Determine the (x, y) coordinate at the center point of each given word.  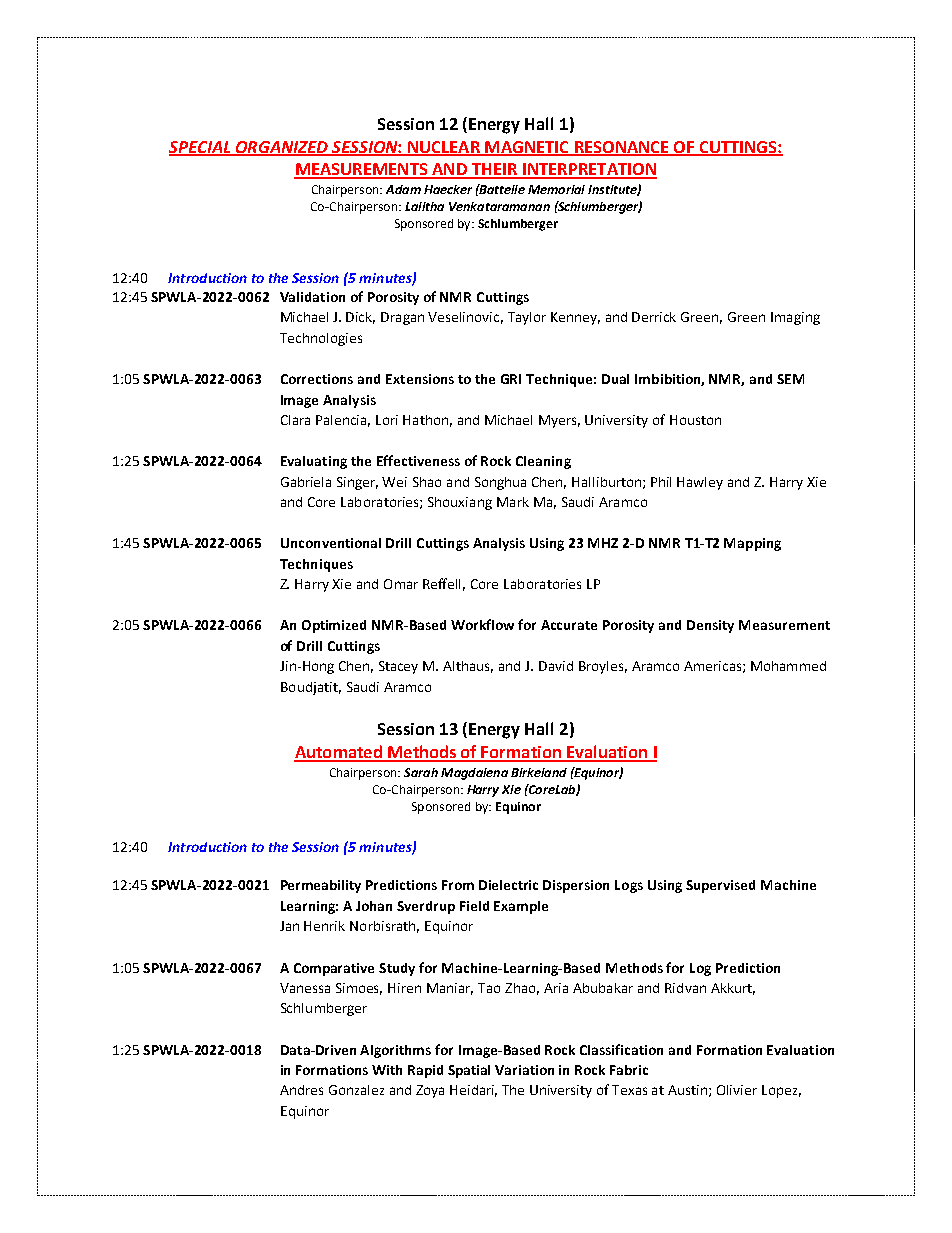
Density (710, 626)
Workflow (482, 624)
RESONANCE (621, 148)
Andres (301, 1090)
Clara (295, 420)
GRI (511, 379)
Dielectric (508, 885)
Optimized (334, 626)
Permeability (321, 886)
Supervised (720, 886)
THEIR (494, 170)
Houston (695, 420)
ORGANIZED (282, 148)
